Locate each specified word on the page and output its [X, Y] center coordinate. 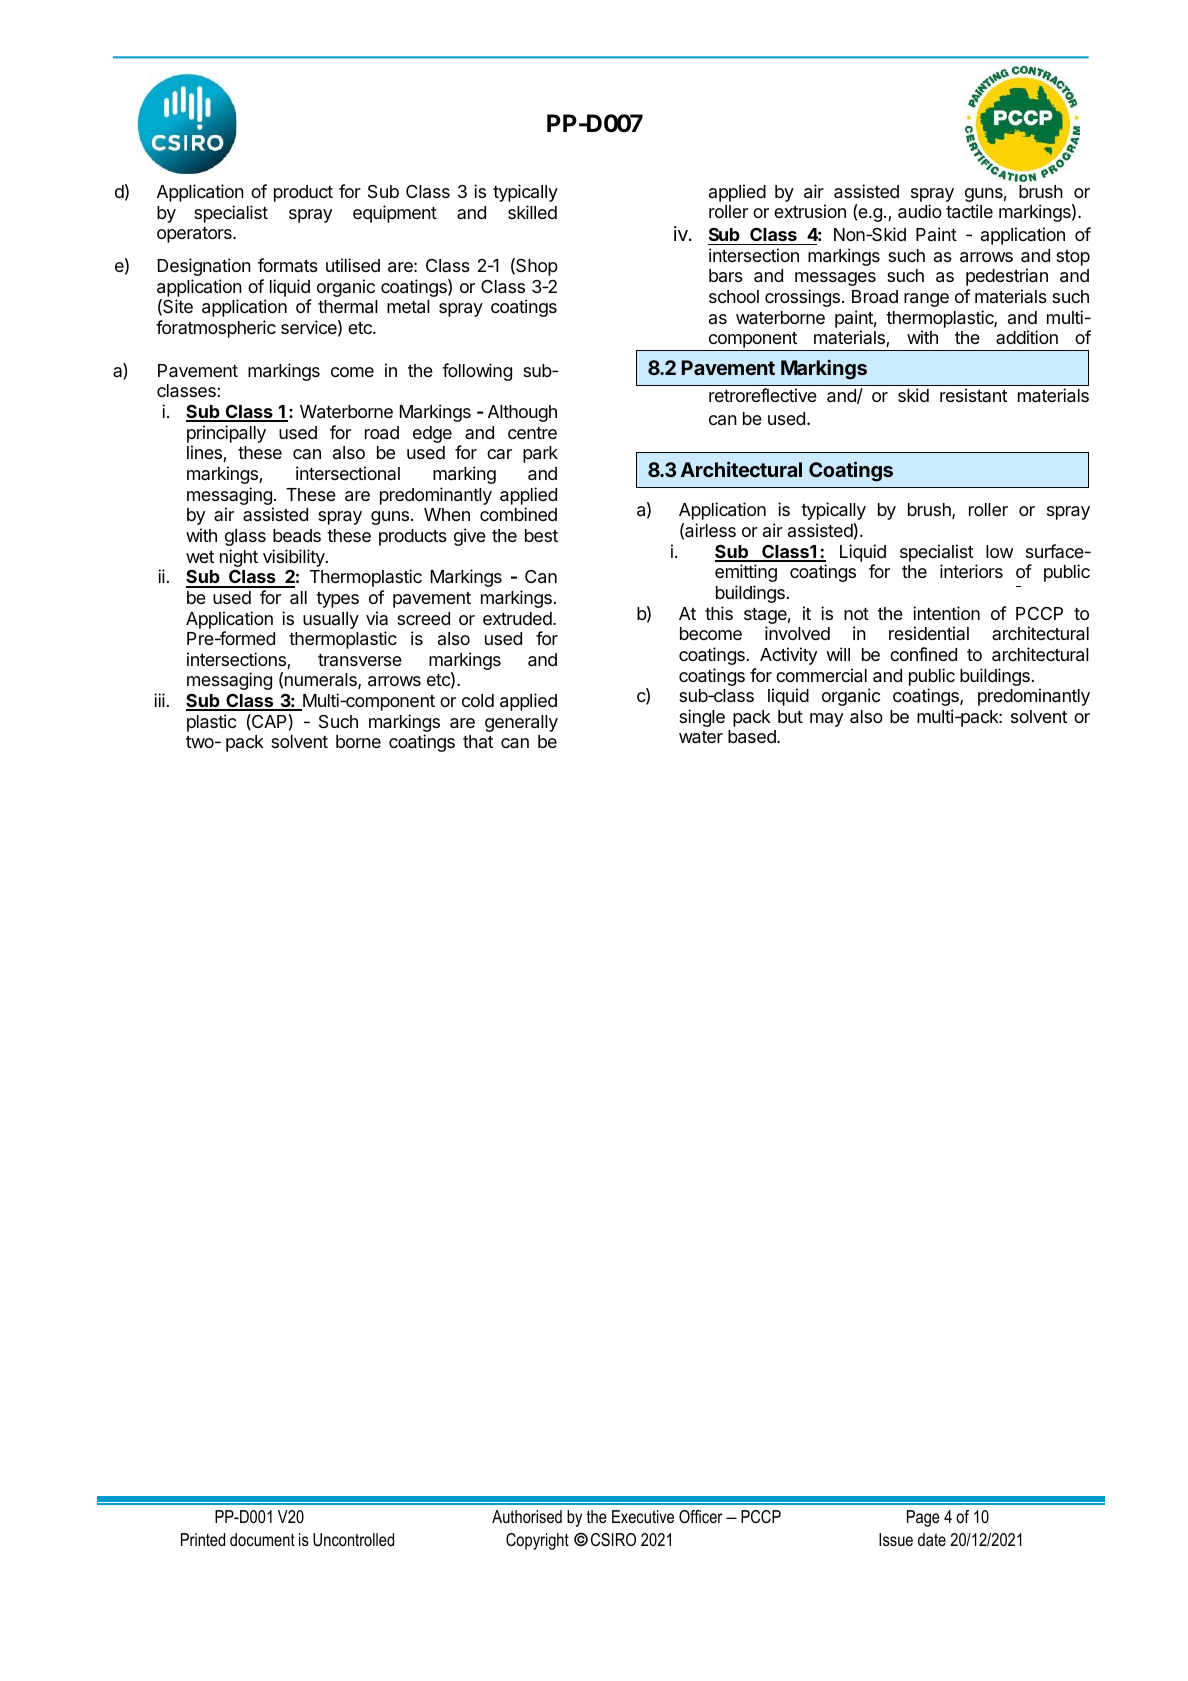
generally [521, 723]
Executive [643, 1516]
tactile [969, 211]
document [262, 1539]
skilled [532, 212]
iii [159, 700]
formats [288, 265]
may [826, 720]
